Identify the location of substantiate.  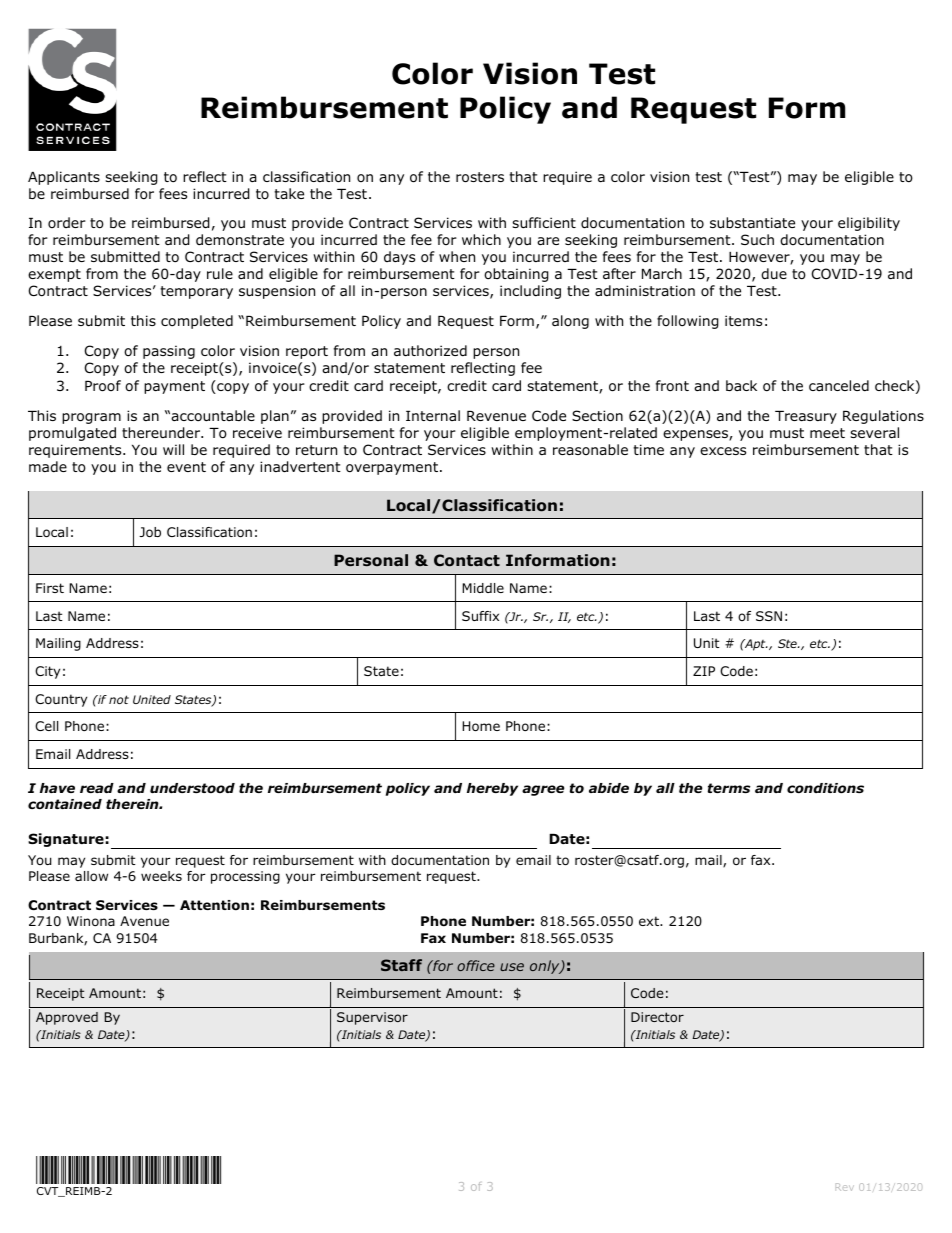
(752, 222).
